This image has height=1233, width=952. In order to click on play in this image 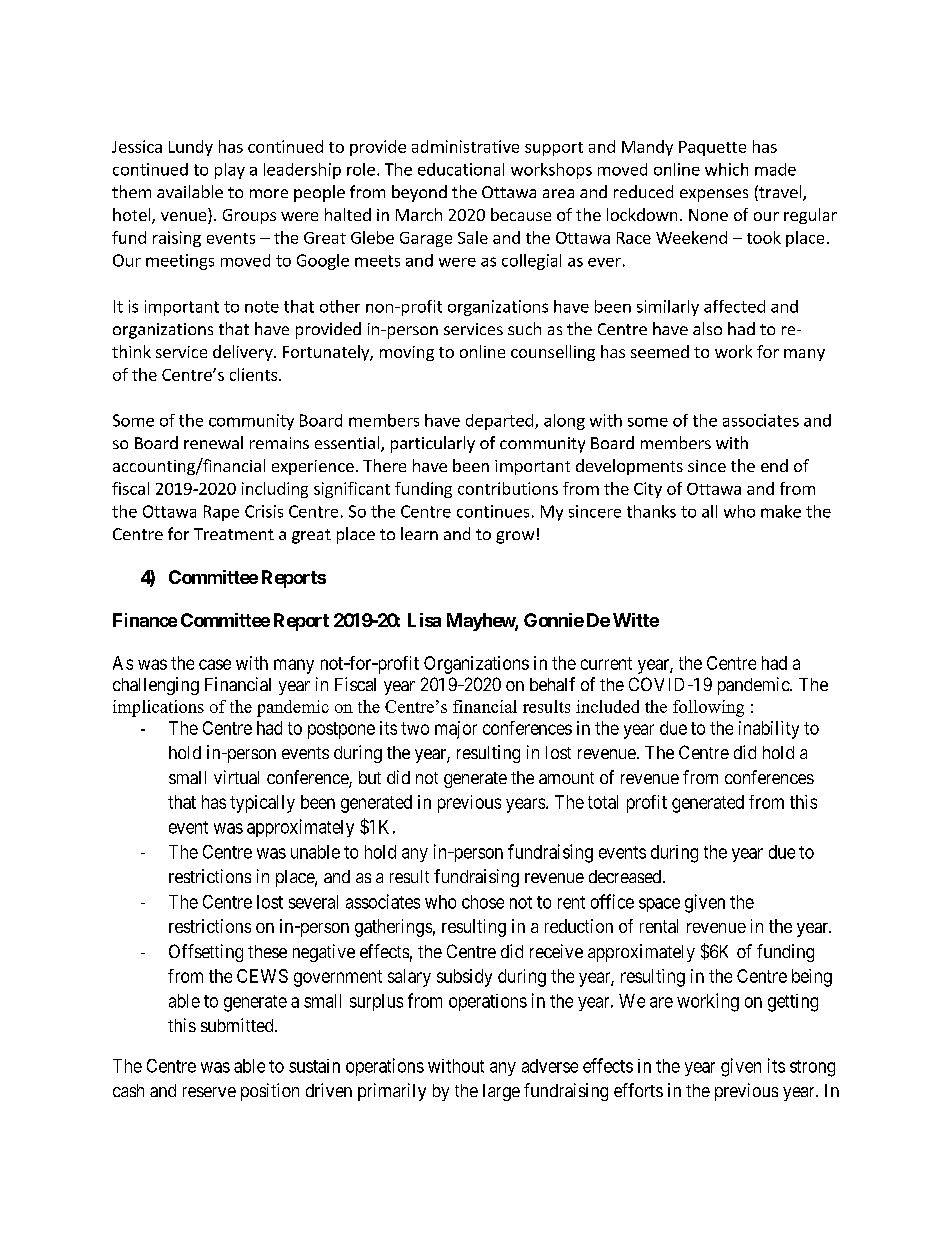, I will do `click(230, 171)`.
